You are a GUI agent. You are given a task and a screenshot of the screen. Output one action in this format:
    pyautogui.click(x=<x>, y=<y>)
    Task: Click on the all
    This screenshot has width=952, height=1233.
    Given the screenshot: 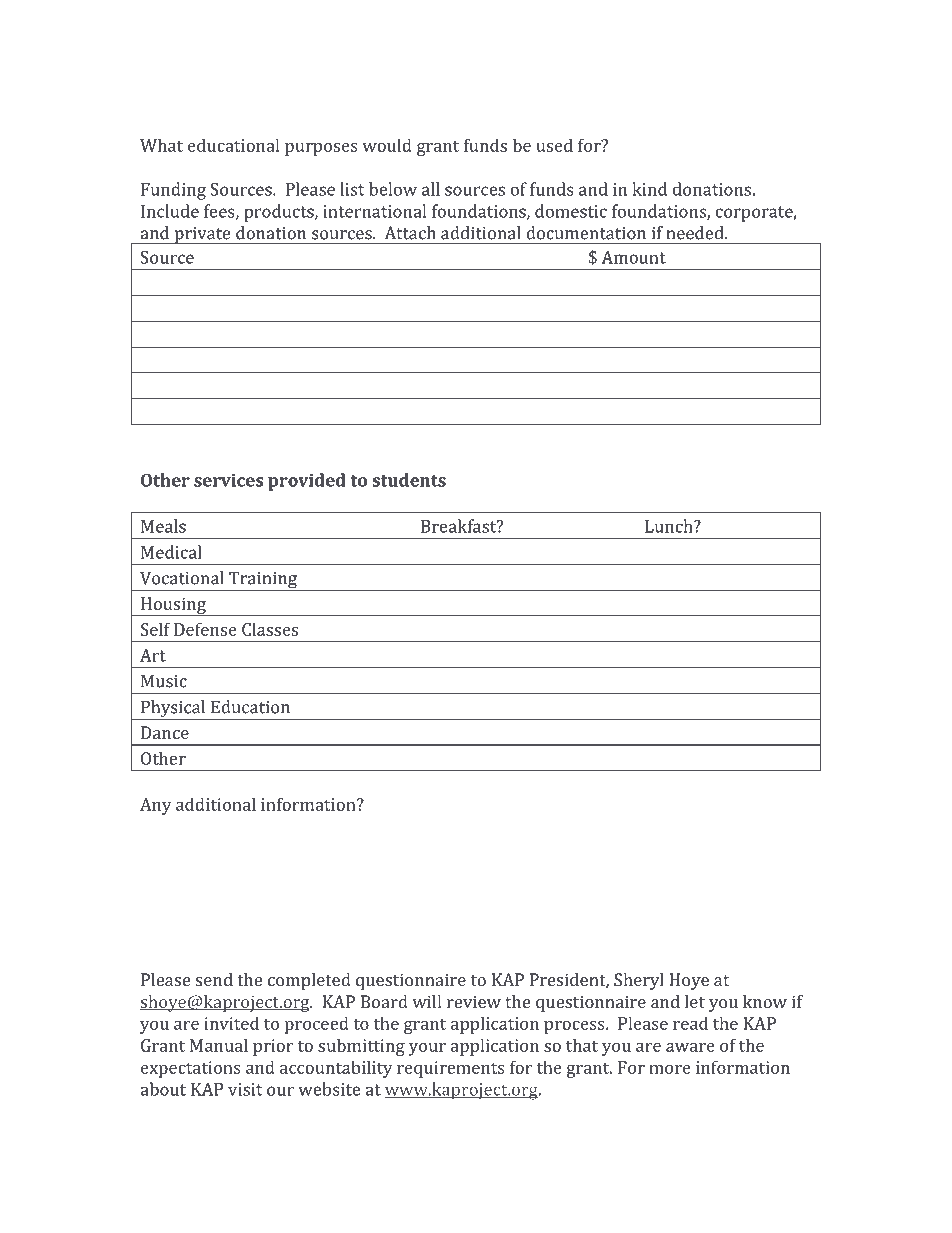 What is the action you would take?
    pyautogui.click(x=431, y=189)
